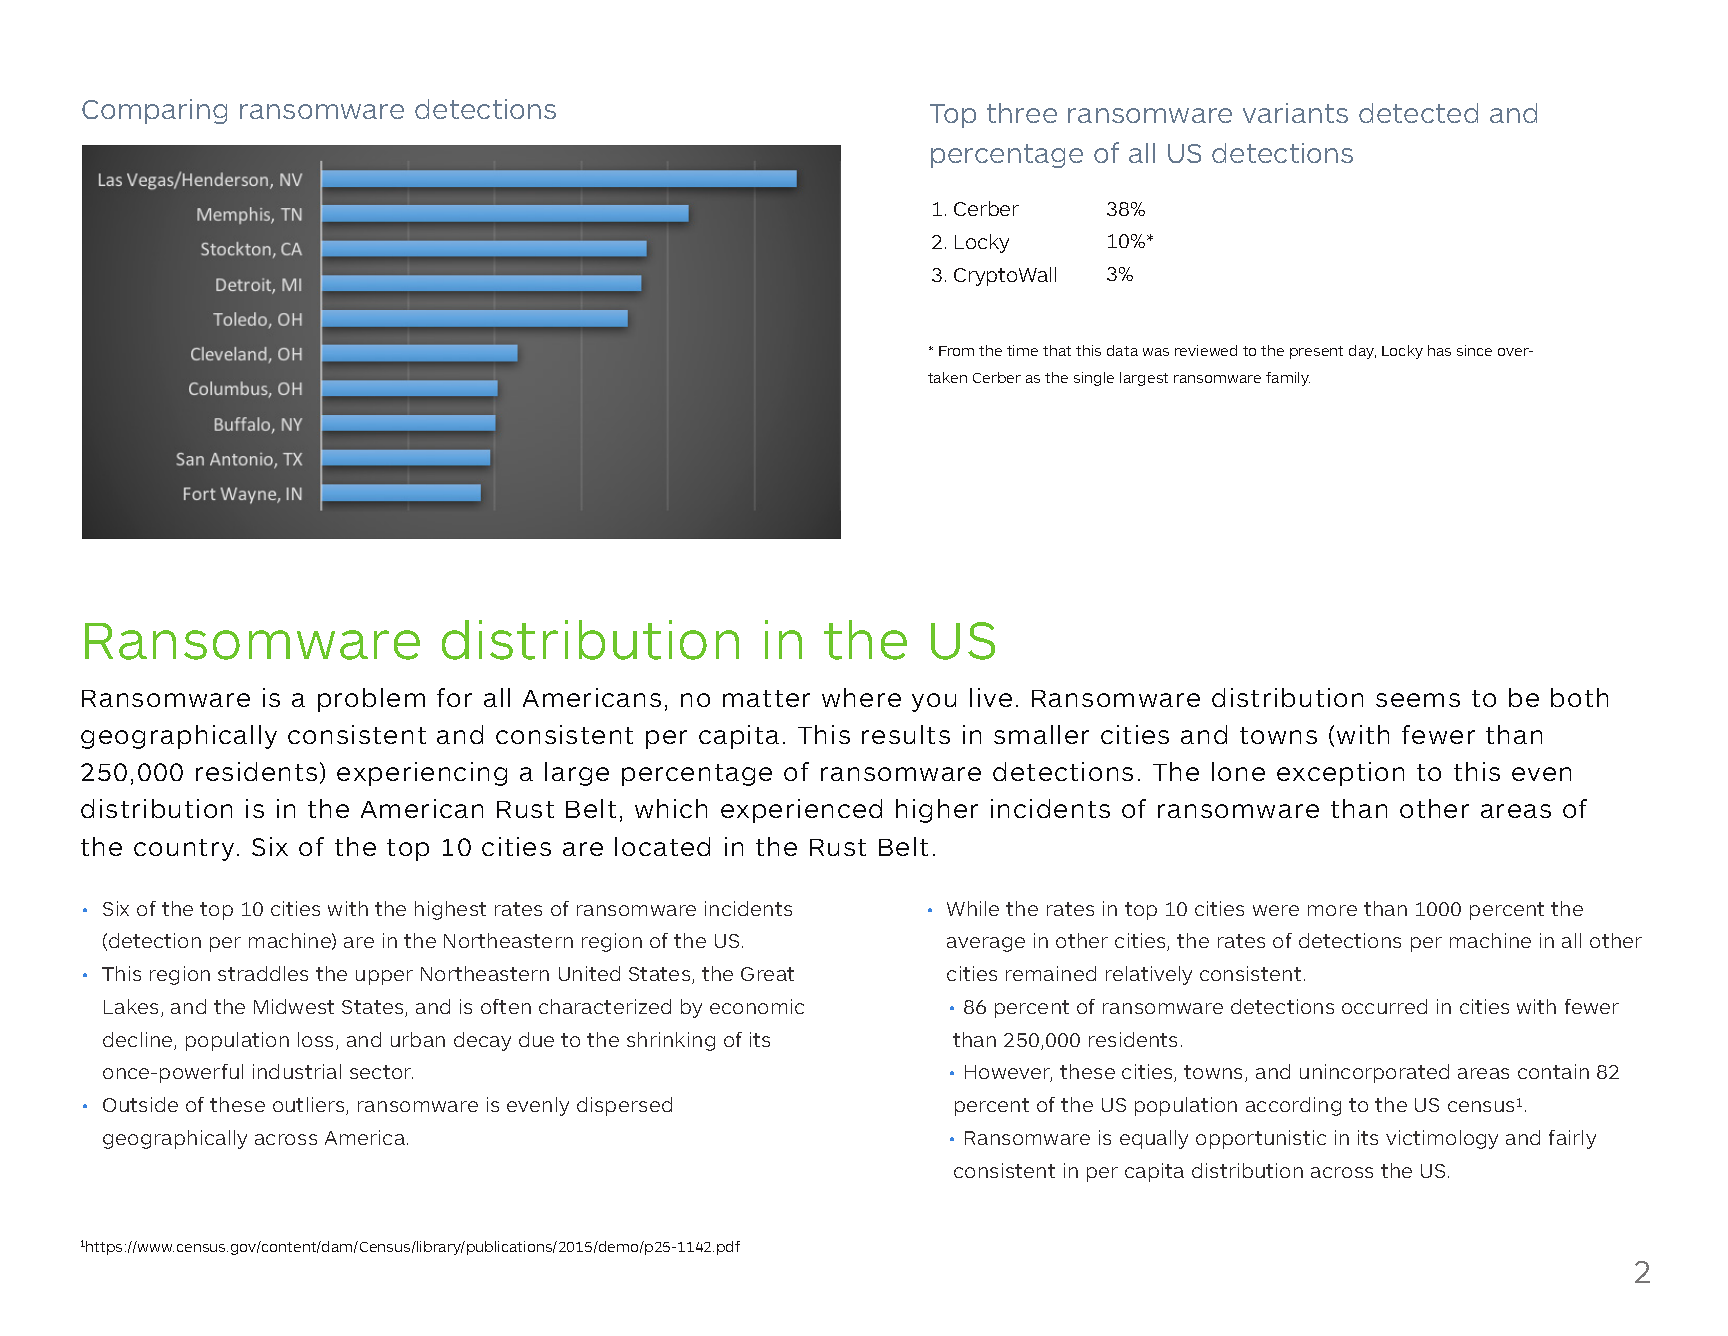  What do you see at coordinates (1022, 113) in the screenshot?
I see `three` at bounding box center [1022, 113].
